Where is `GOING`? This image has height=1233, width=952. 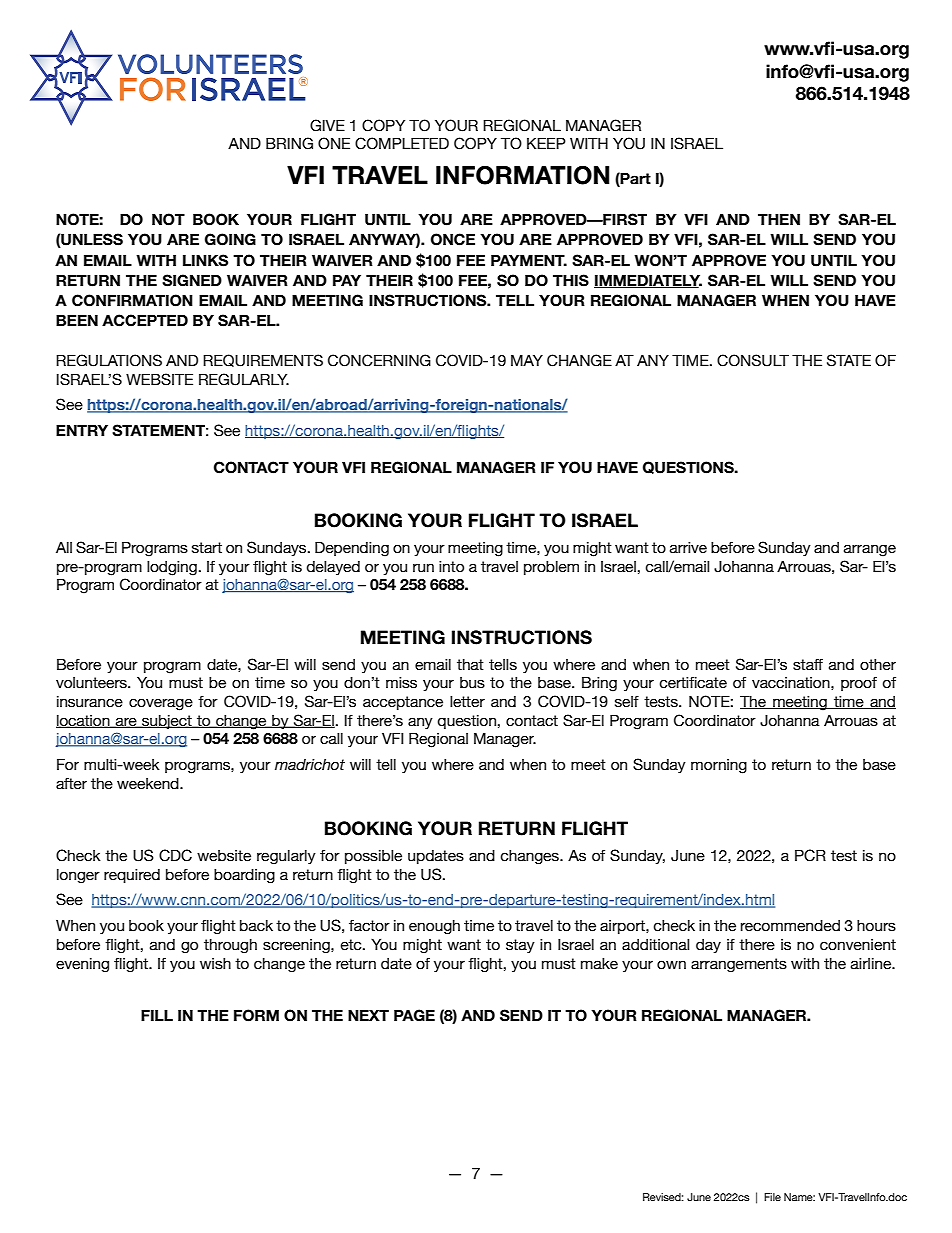
GOING is located at coordinates (230, 239).
